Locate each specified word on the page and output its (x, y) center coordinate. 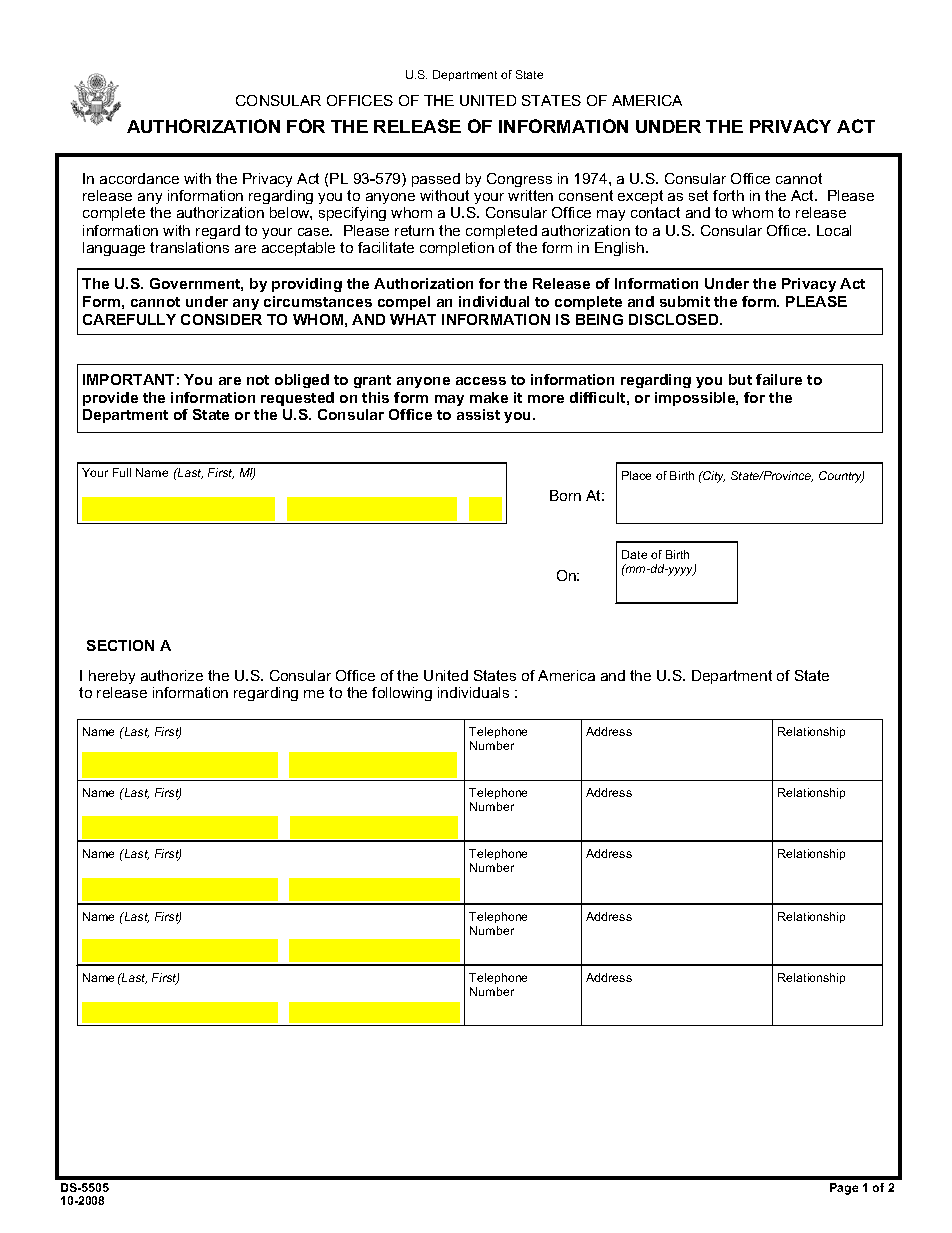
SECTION (120, 645)
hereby (112, 677)
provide (110, 399)
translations (189, 247)
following (402, 694)
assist (478, 414)
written (530, 195)
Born (565, 495)
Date (634, 554)
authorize (172, 675)
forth (728, 195)
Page (844, 1189)
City (713, 477)
